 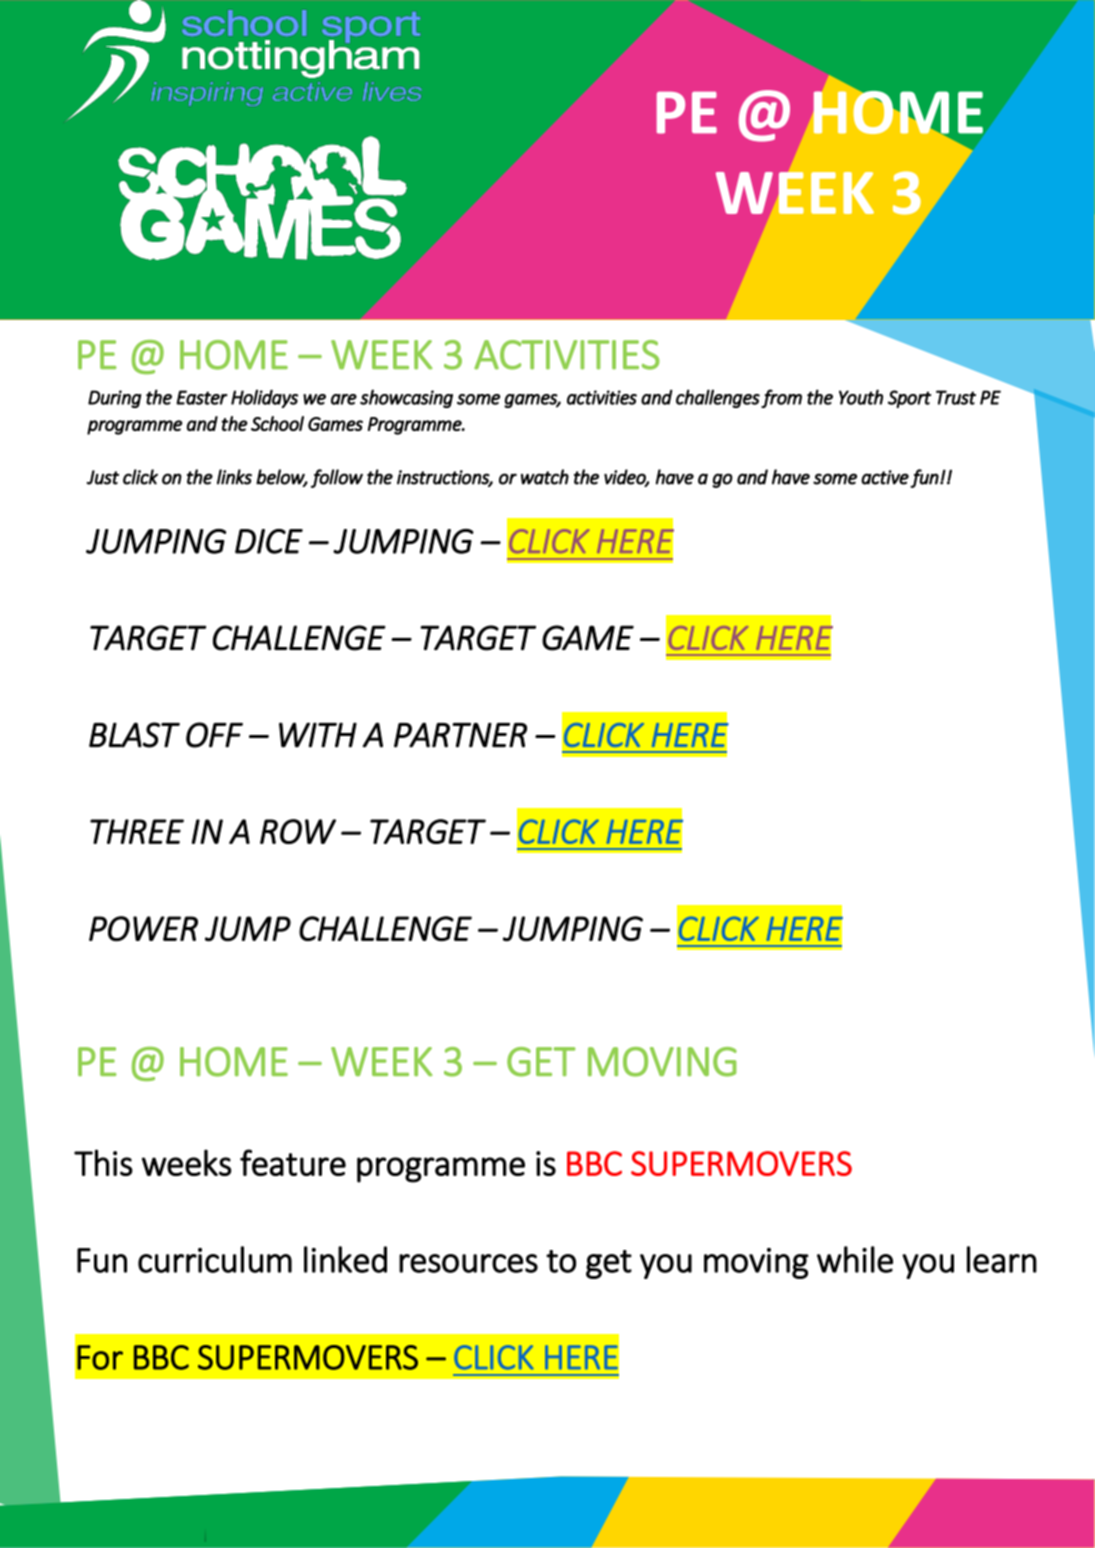 I want to click on Sport, so click(x=909, y=399).
